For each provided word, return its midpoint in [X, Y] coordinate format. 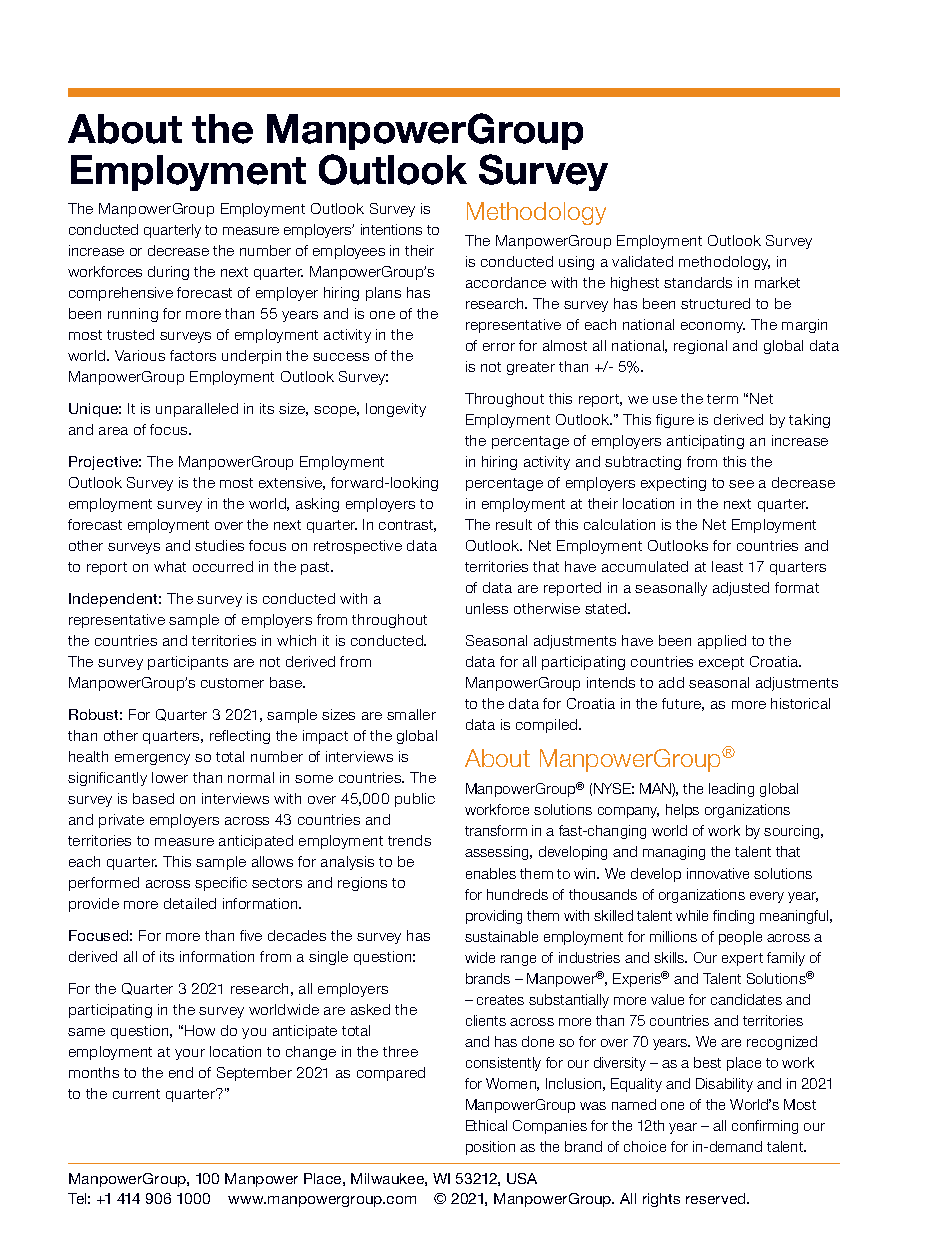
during [168, 273]
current [136, 1094]
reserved [717, 1198]
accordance [506, 282]
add [671, 682]
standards [698, 282]
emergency [152, 759]
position [490, 1148]
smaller [411, 714]
